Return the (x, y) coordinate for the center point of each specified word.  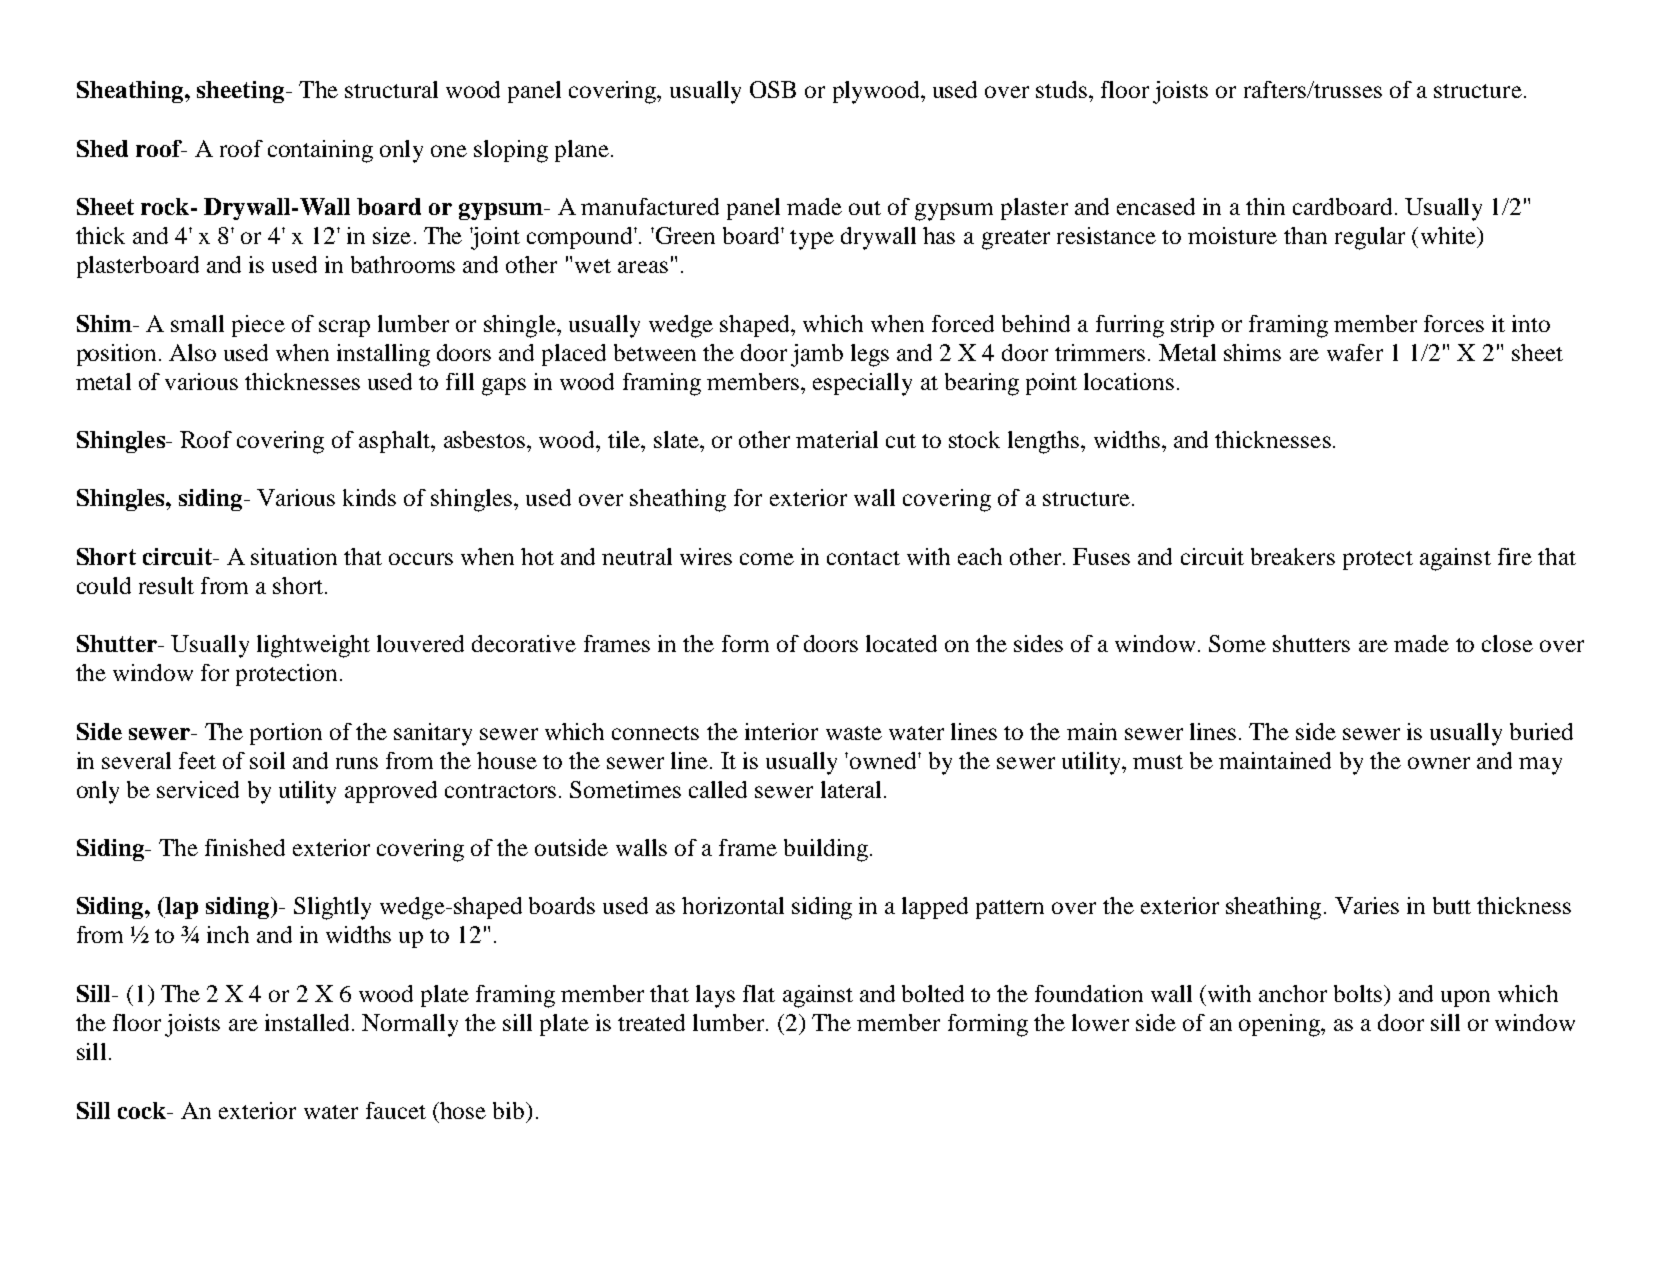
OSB (773, 89)
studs (1061, 89)
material (837, 439)
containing (320, 151)
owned (884, 760)
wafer (1355, 352)
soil (267, 760)
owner (1439, 763)
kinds (369, 497)
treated (651, 1022)
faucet (396, 1110)
